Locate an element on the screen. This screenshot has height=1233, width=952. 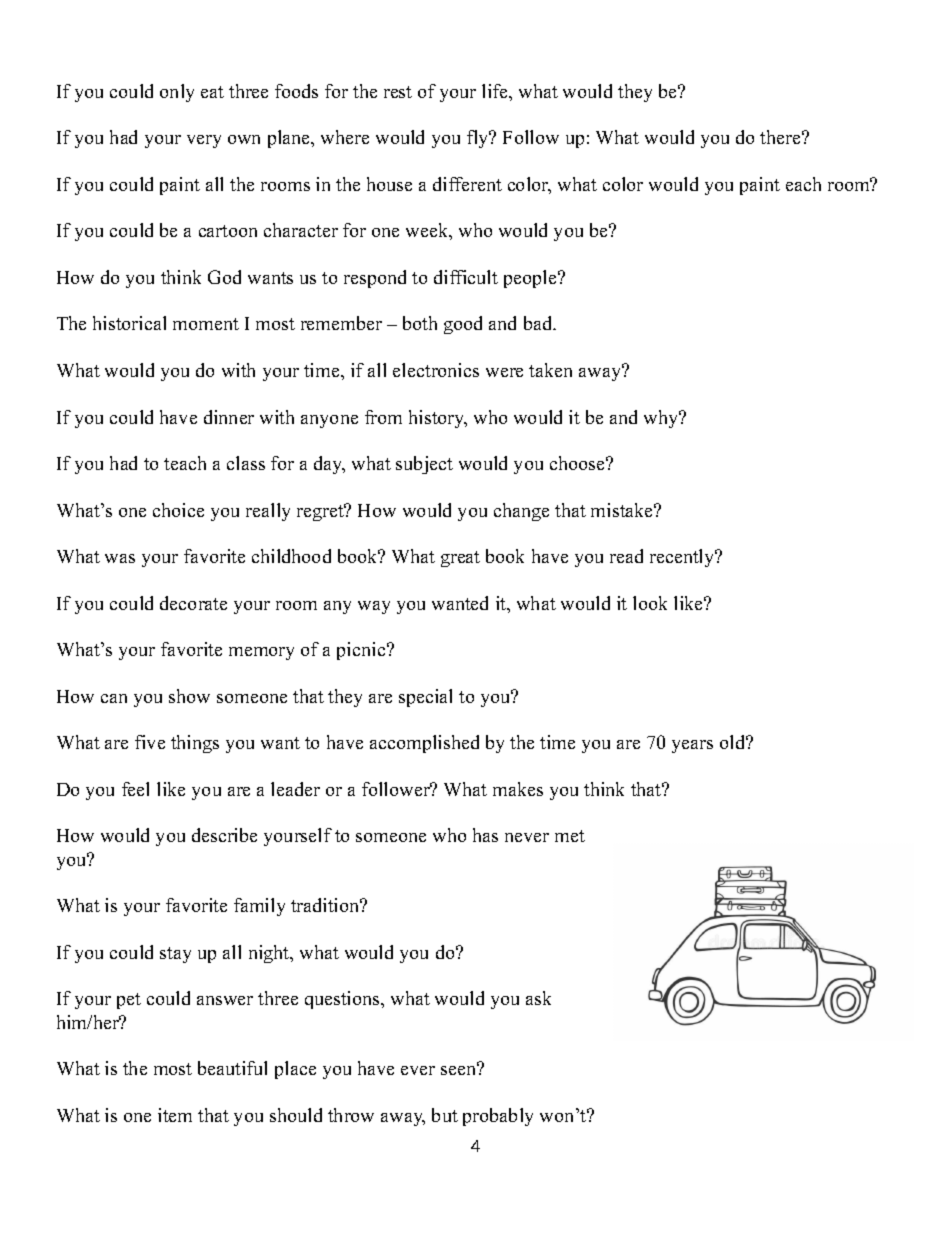
great is located at coordinates (460, 559).
